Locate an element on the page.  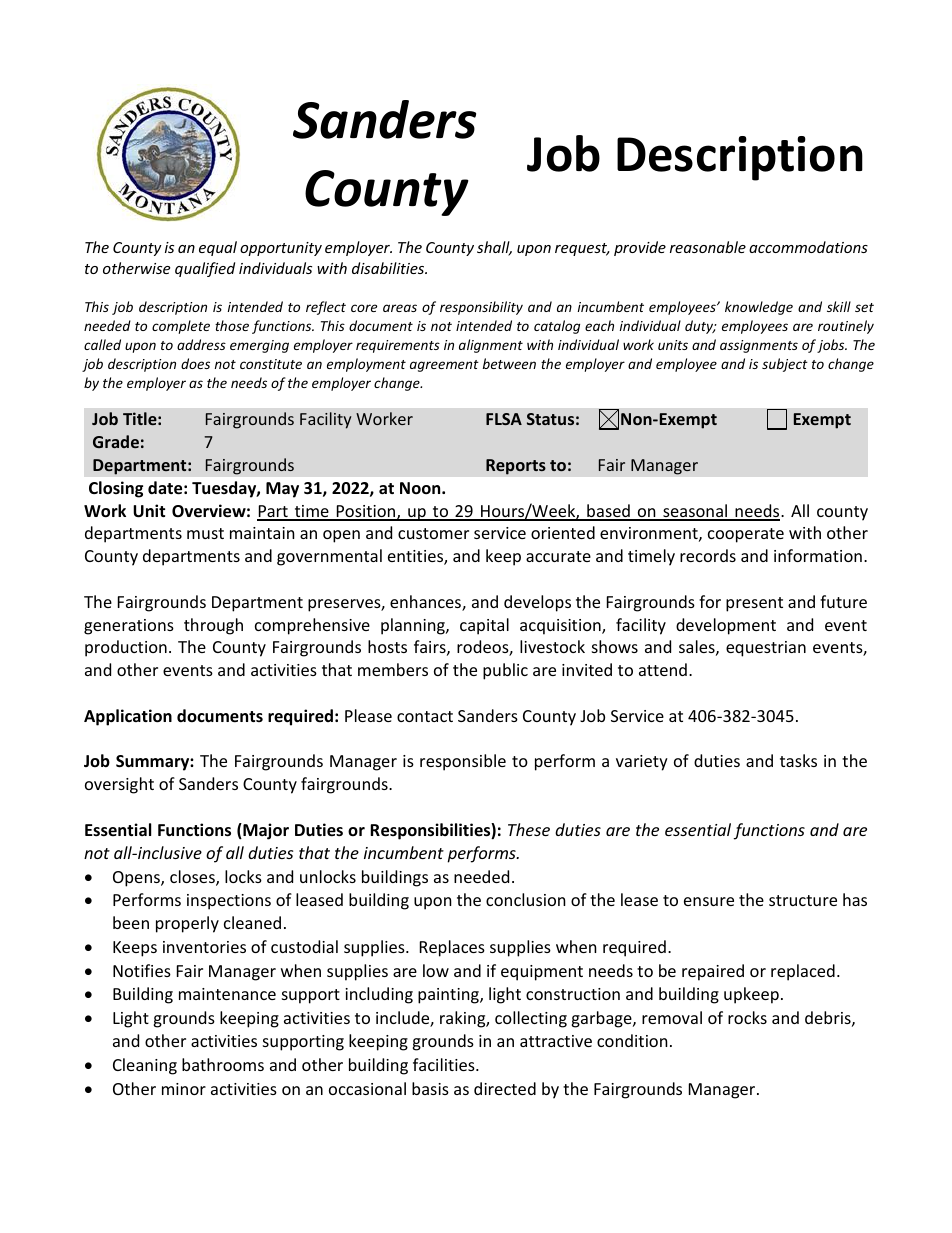
conclusion is located at coordinates (526, 899).
